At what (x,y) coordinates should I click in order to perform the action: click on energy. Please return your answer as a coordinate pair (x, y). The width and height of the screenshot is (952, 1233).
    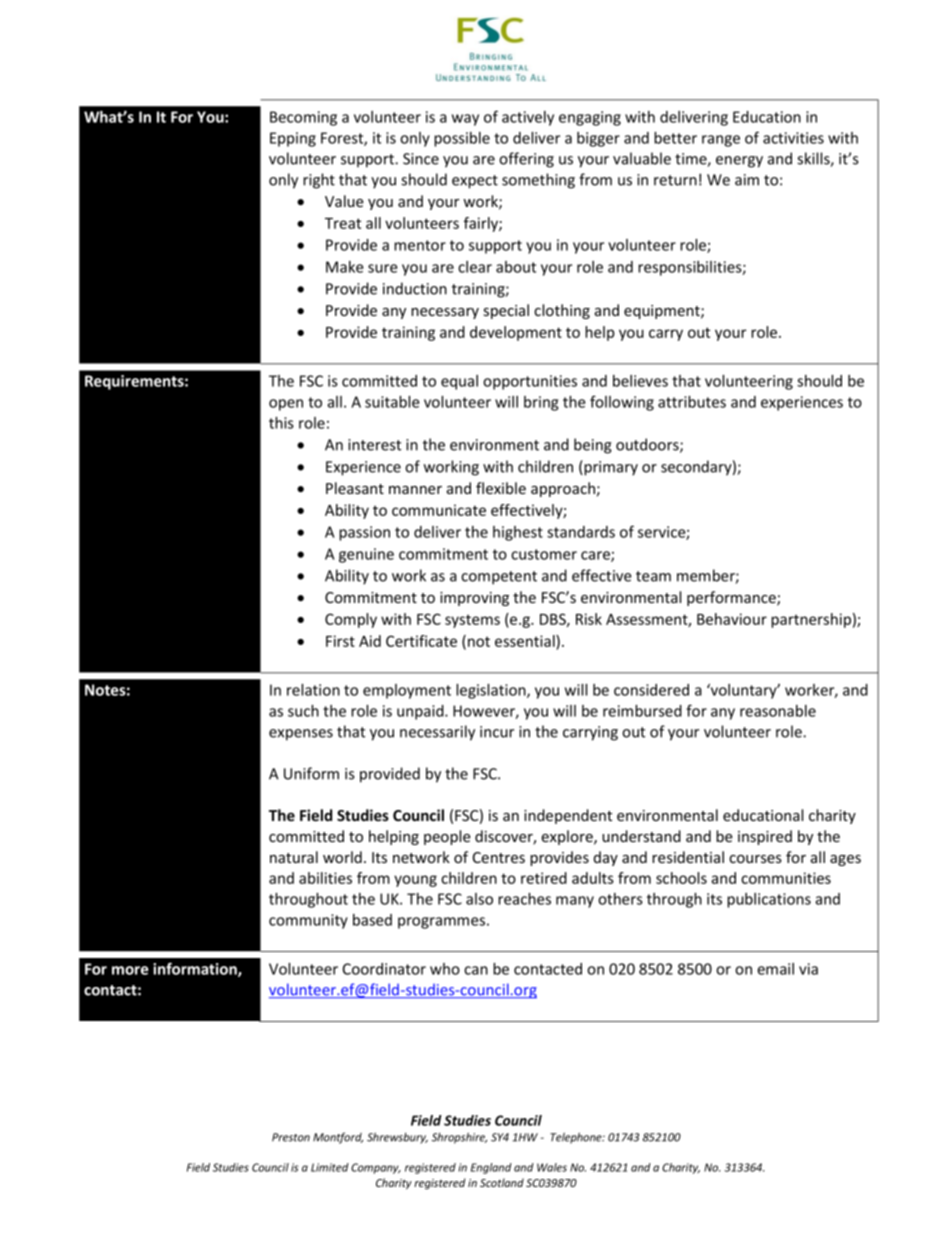
    Looking at the image, I should click on (739, 162).
